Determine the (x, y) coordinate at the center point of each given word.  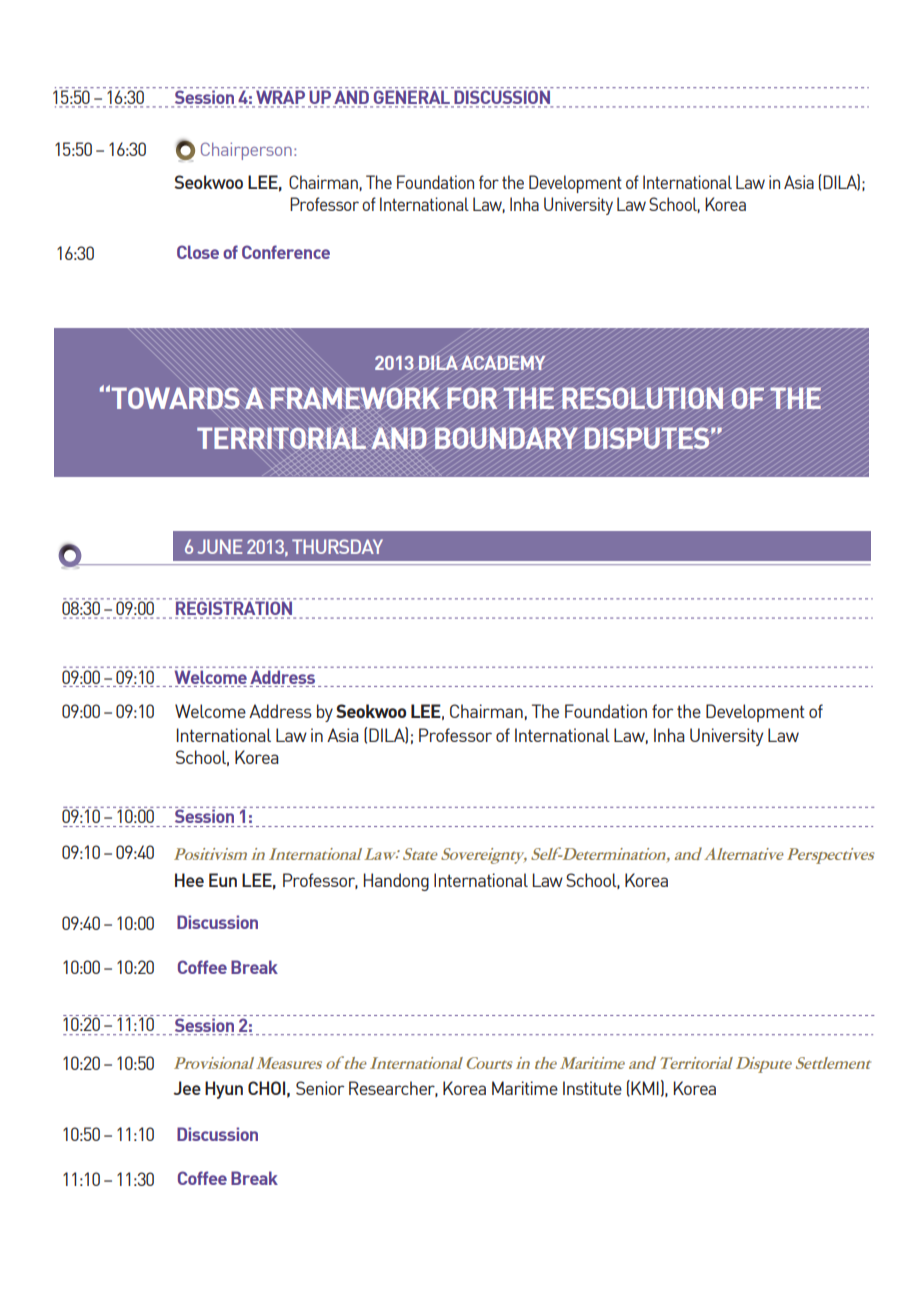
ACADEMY (503, 362)
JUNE (219, 546)
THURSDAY (337, 546)
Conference (286, 252)
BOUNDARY (506, 438)
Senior (320, 1088)
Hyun (224, 1090)
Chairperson (246, 151)
